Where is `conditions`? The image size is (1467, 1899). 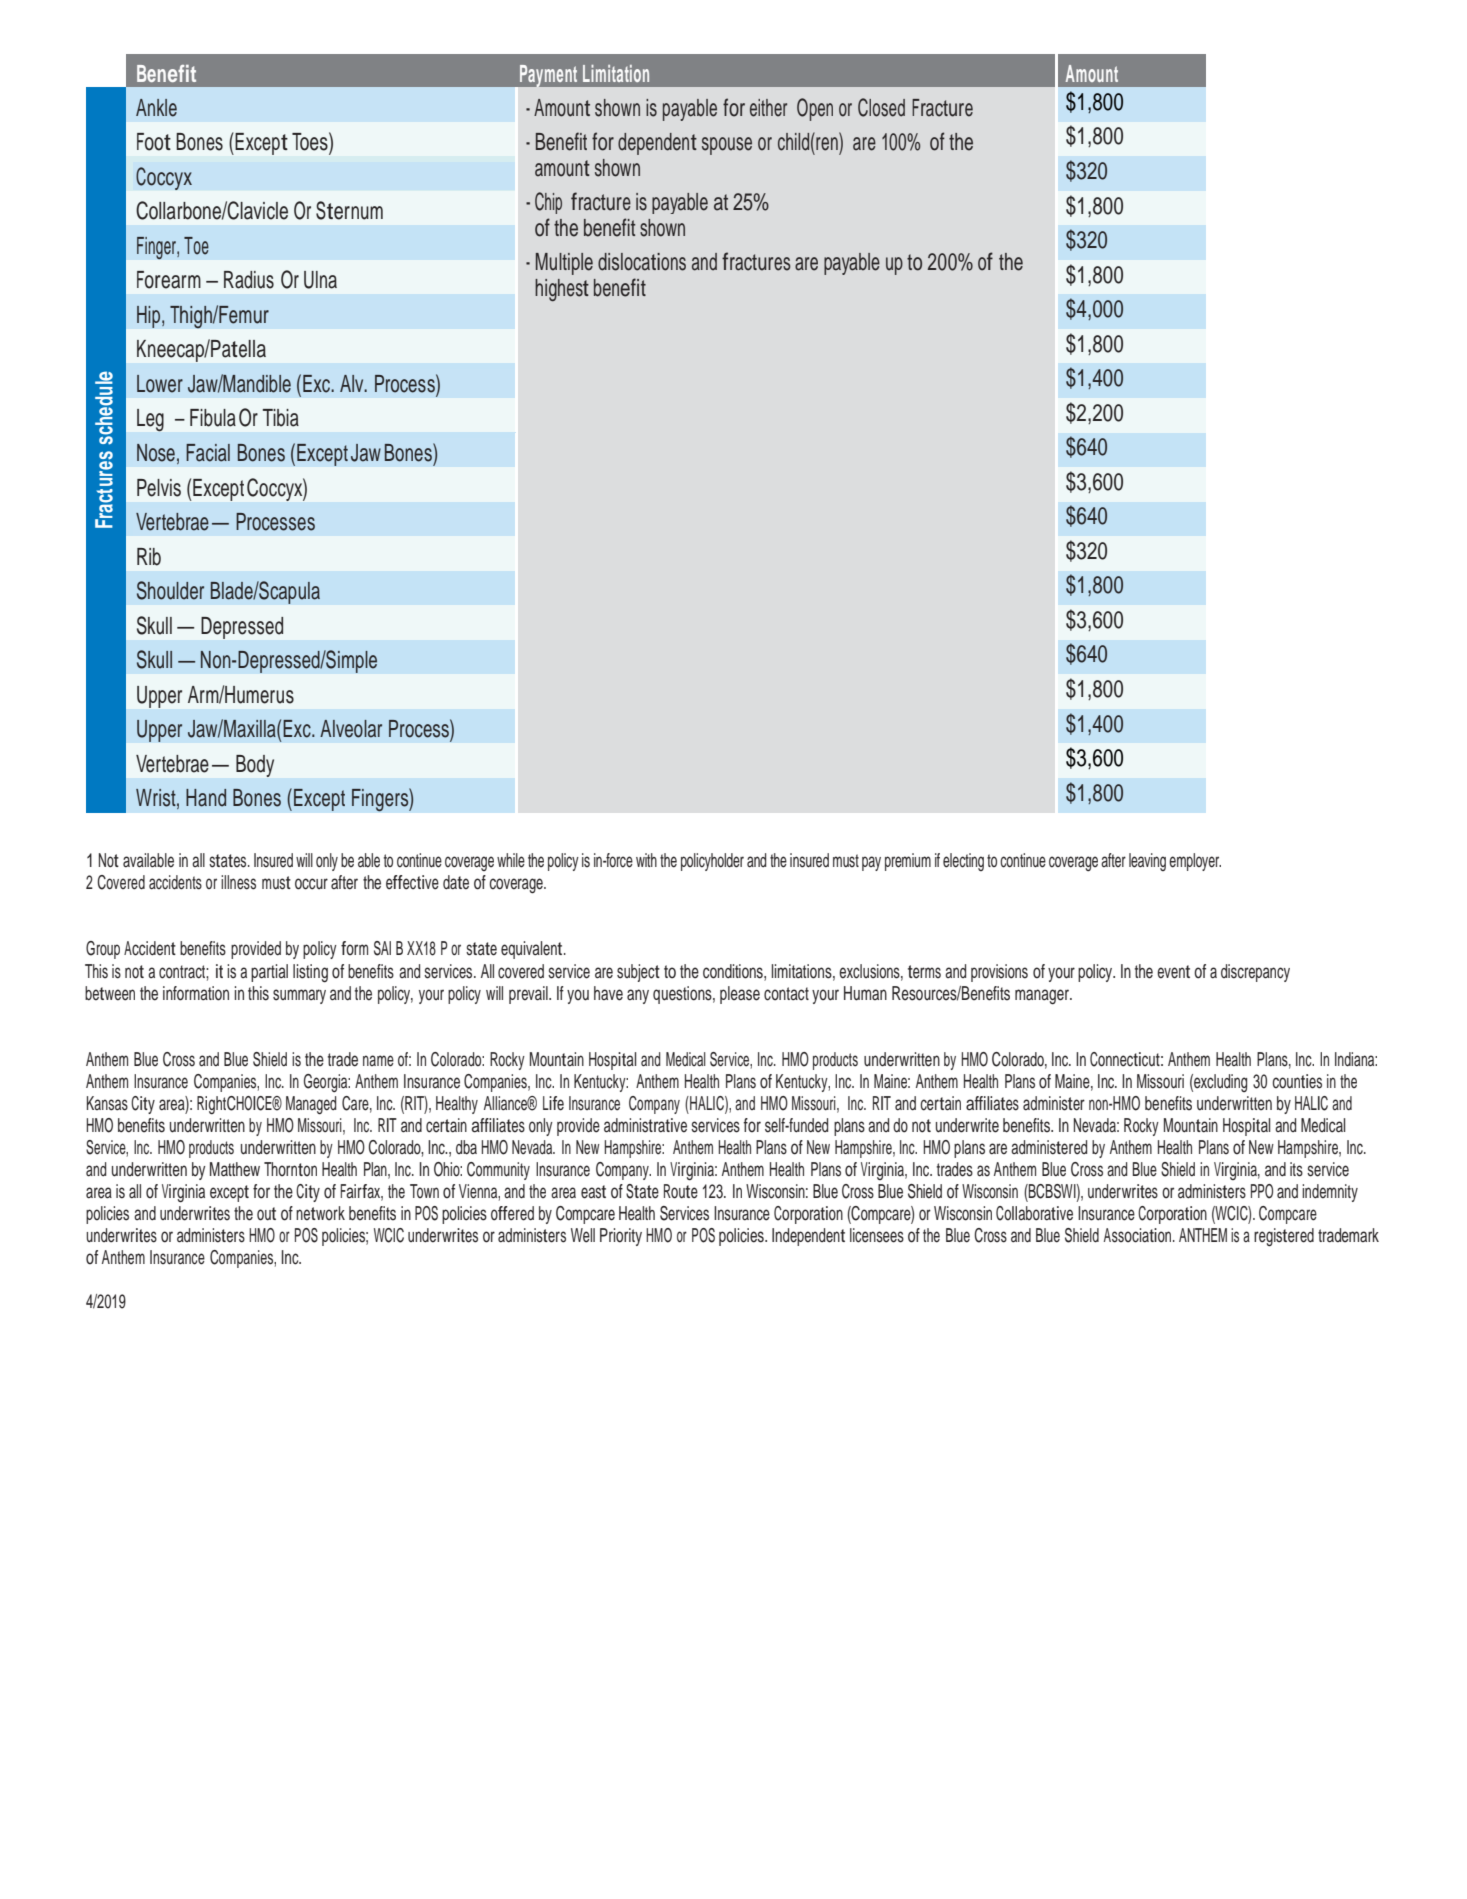 conditions is located at coordinates (734, 971).
